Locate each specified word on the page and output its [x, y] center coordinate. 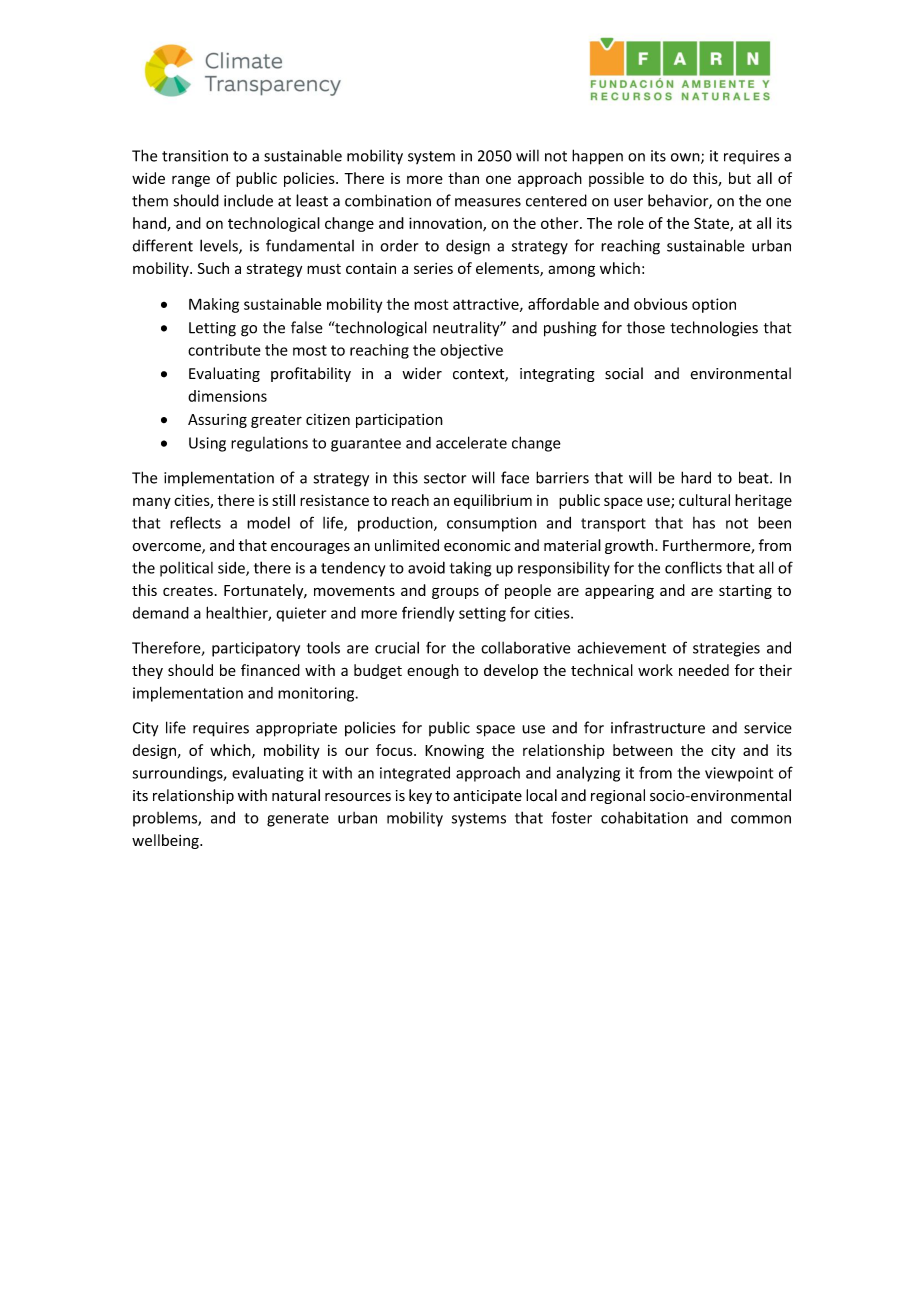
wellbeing [166, 841]
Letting [212, 329]
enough [433, 671]
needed [704, 670]
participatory [256, 649]
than [463, 178]
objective [471, 351]
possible [616, 179]
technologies [714, 329]
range [191, 181]
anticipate [487, 797]
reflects [195, 522]
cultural [704, 500]
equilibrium [493, 501]
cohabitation [644, 817]
